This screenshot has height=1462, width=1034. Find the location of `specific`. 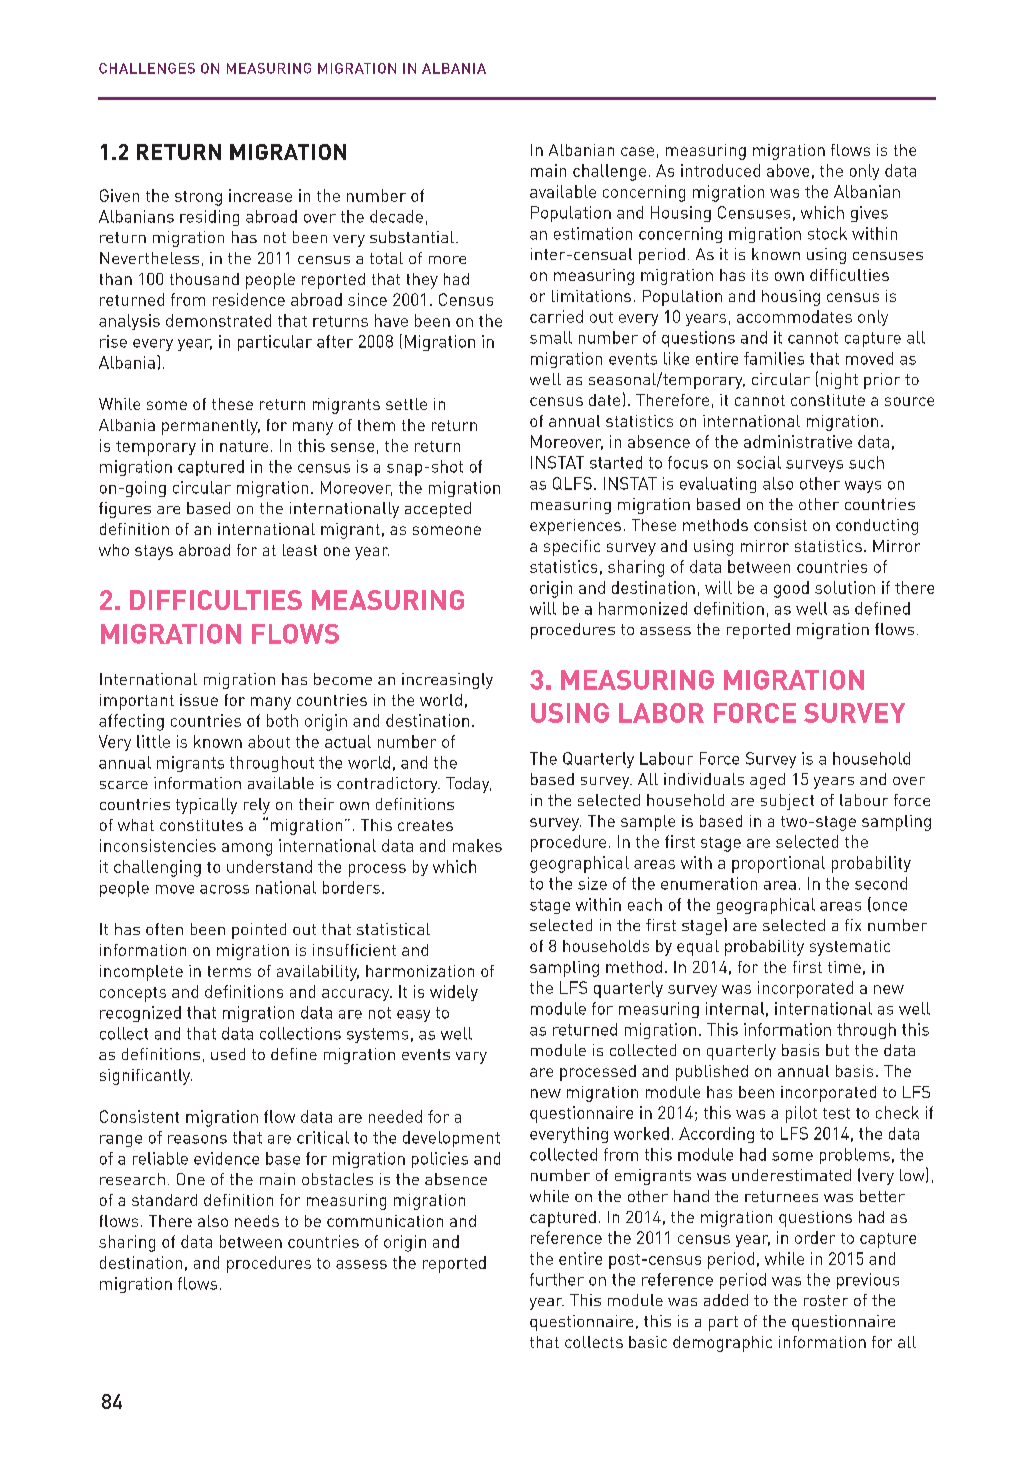

specific is located at coordinates (572, 548).
